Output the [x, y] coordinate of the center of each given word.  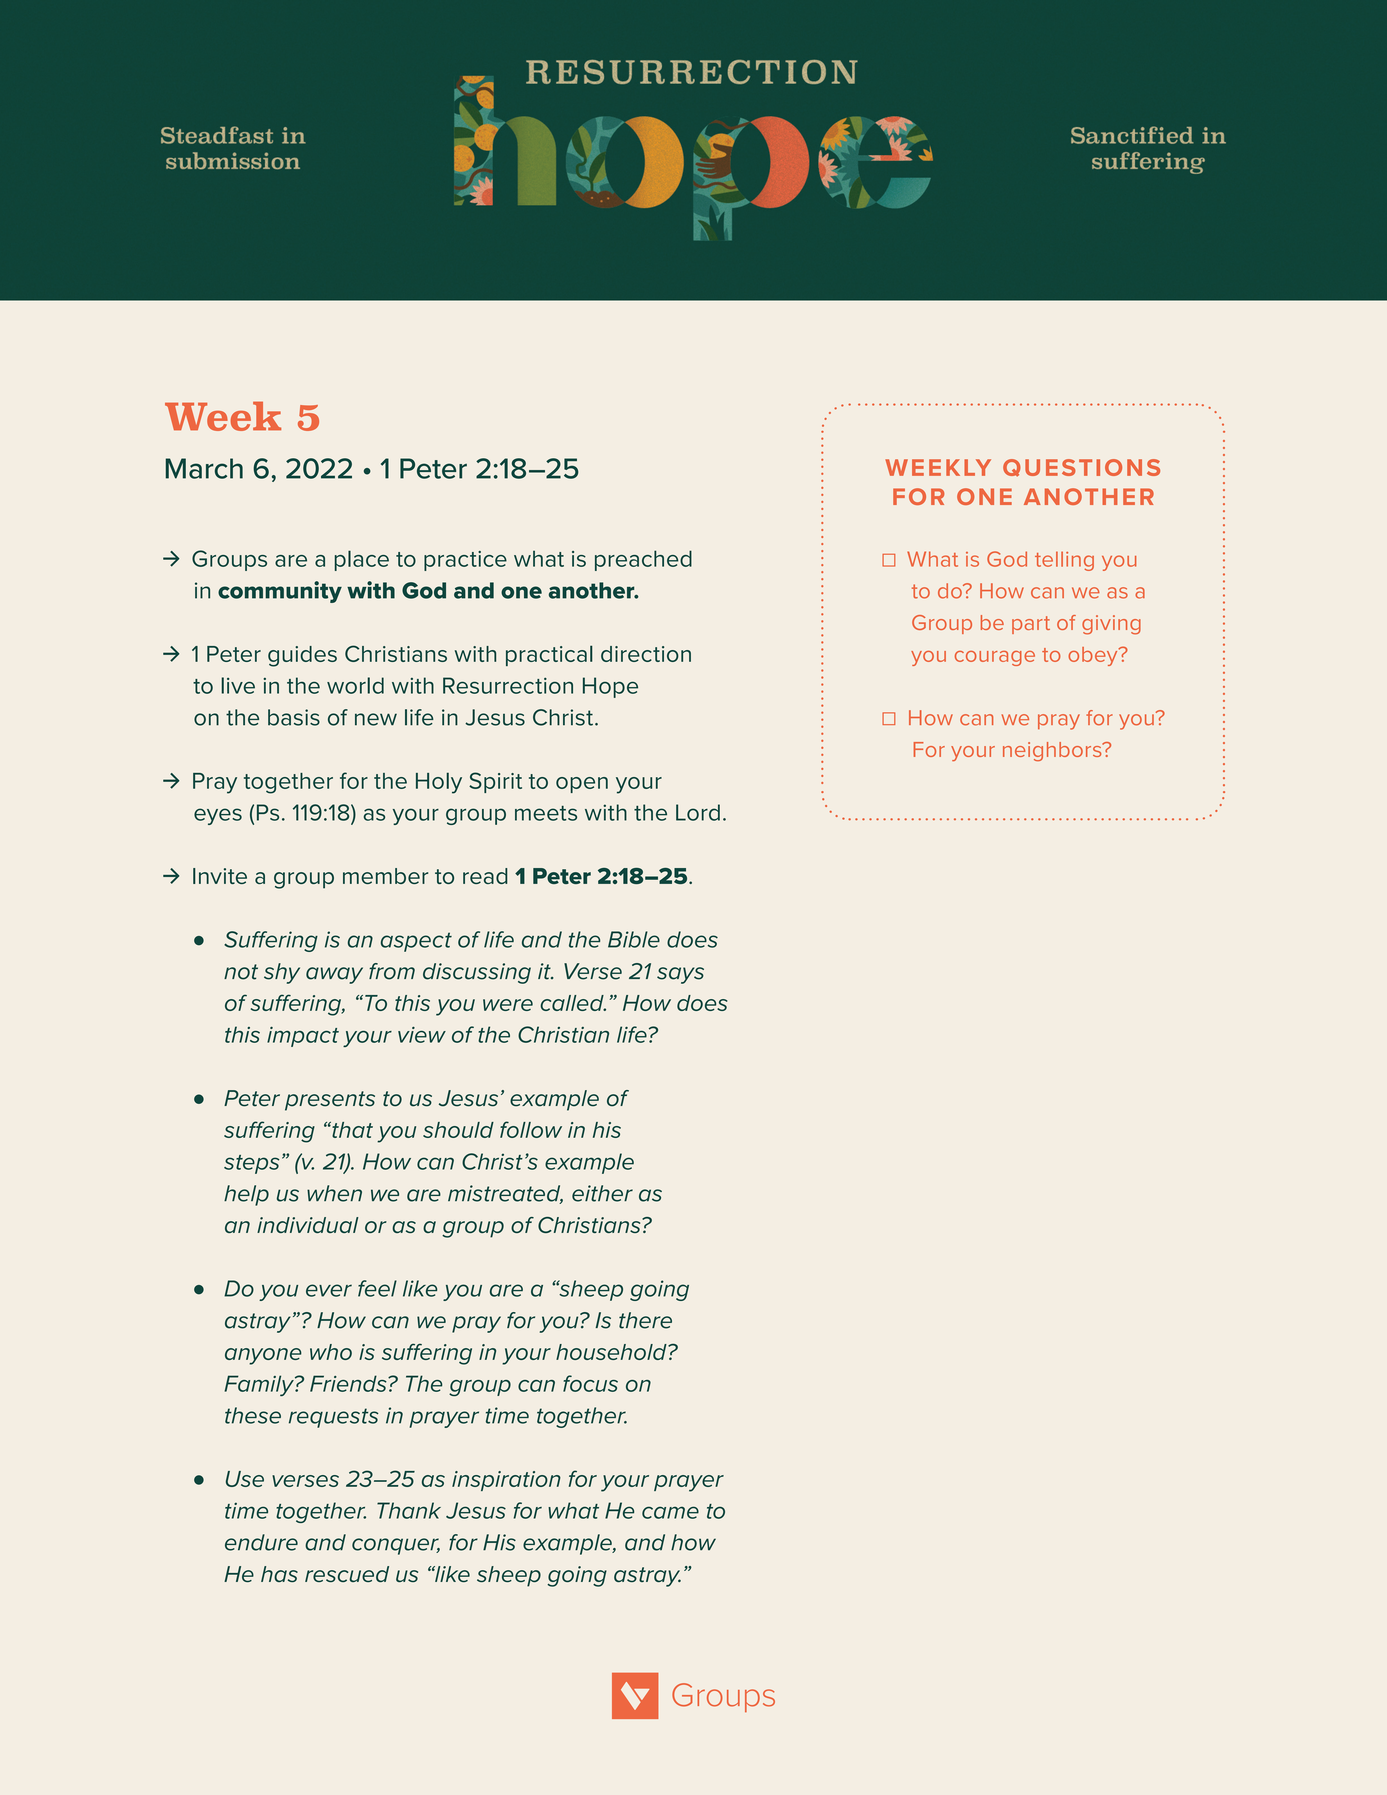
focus [590, 1383]
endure [261, 1542]
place [362, 560]
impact [303, 1037]
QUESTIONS [1081, 468]
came [670, 1512]
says [680, 975]
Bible [634, 939]
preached [643, 560]
